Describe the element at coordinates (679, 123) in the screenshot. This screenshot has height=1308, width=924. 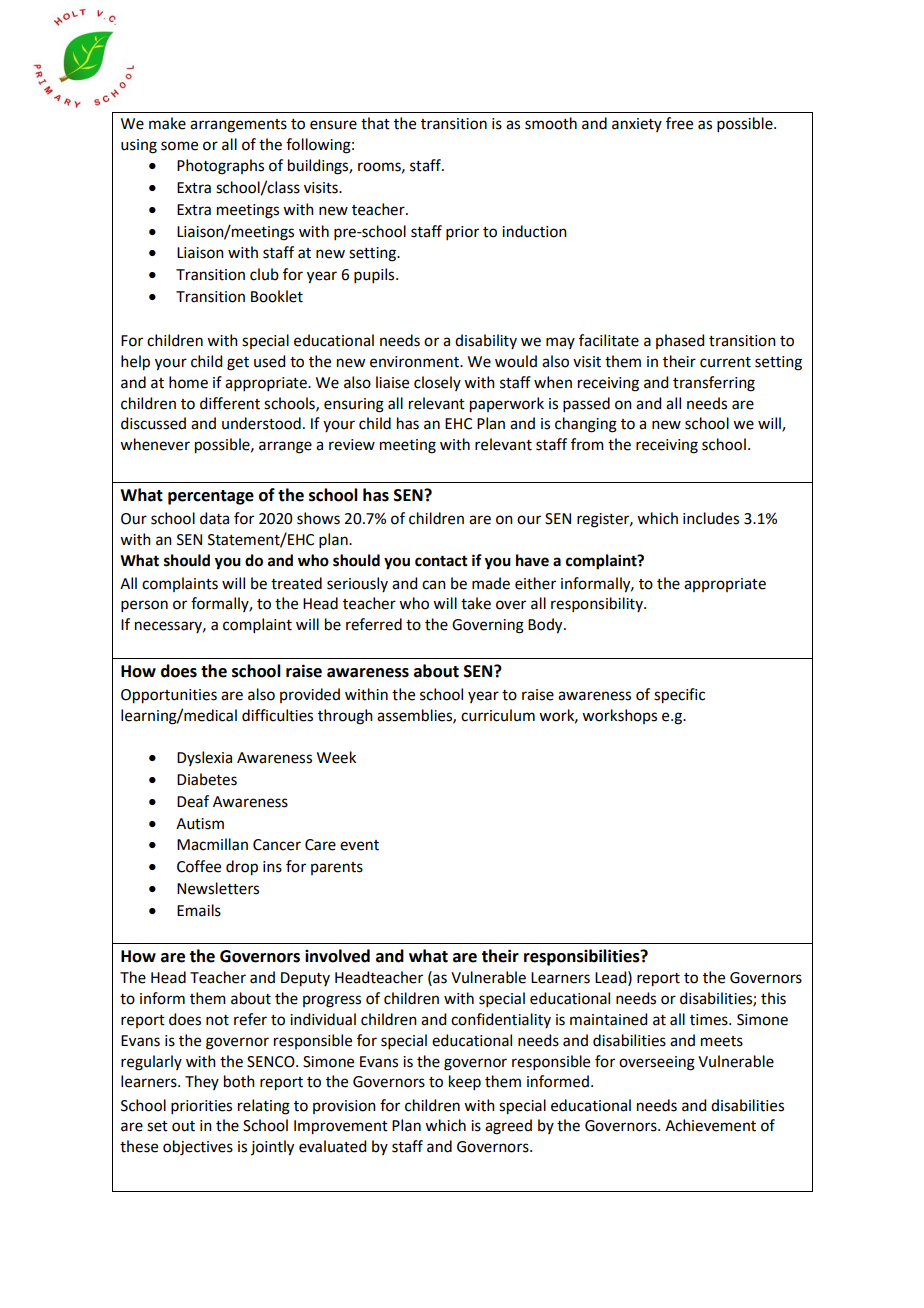
I see `free` at that location.
